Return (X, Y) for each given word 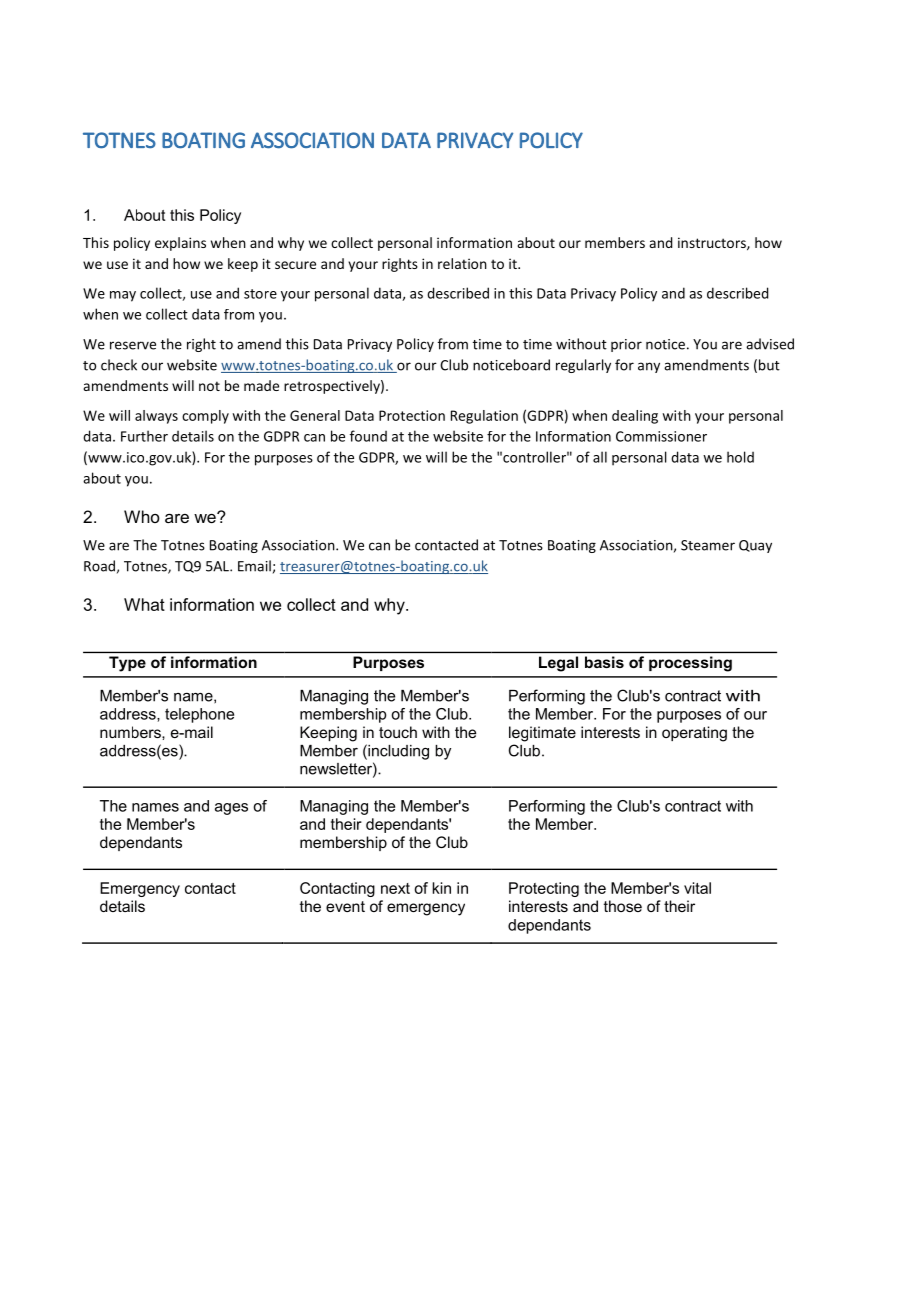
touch (398, 732)
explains (180, 244)
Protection (412, 415)
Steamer (708, 545)
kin (442, 888)
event (345, 906)
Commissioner (661, 436)
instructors (713, 243)
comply (205, 417)
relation (462, 263)
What (144, 604)
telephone (199, 715)
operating (694, 734)
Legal (558, 664)
